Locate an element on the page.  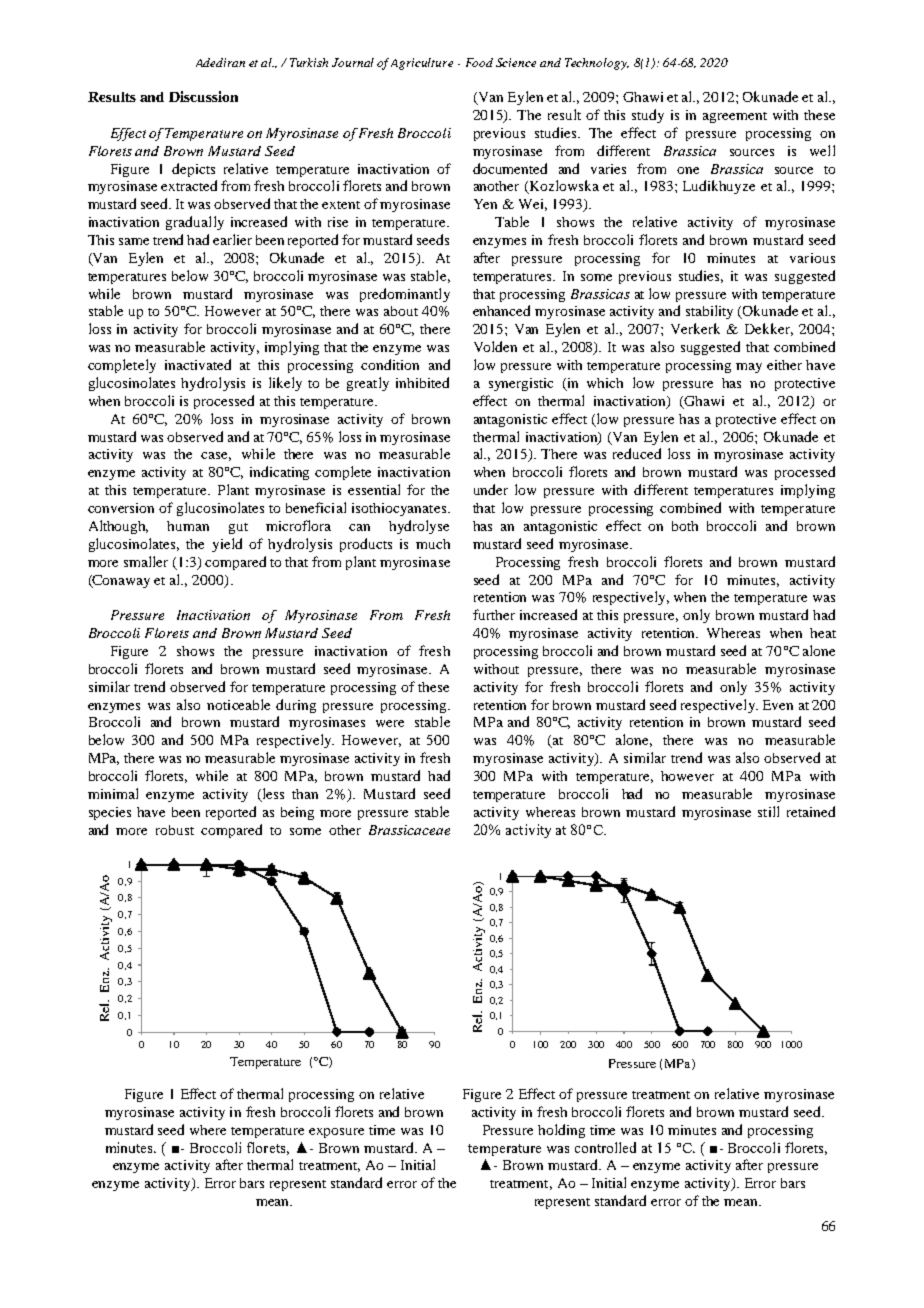
exposure is located at coordinates (336, 1133).
